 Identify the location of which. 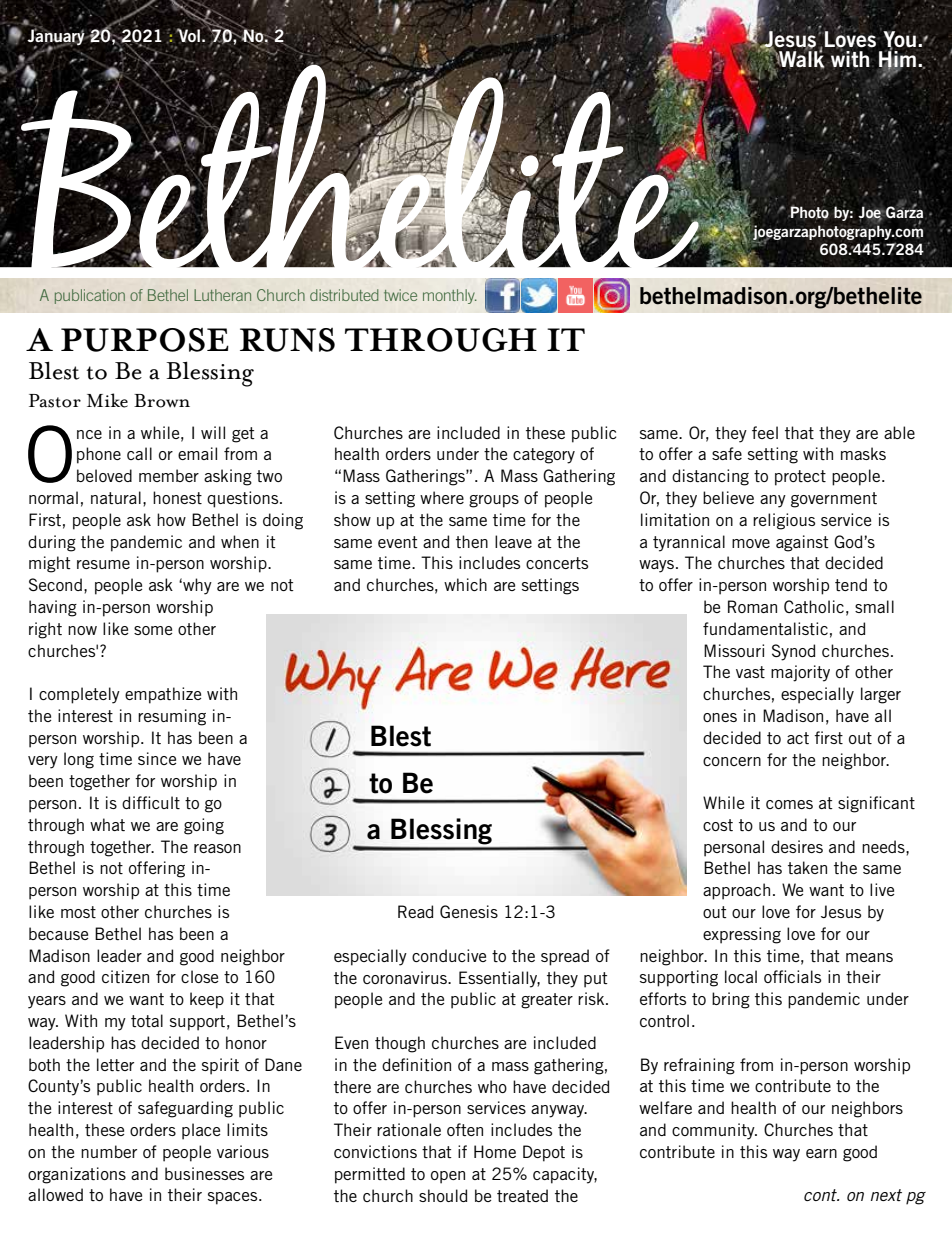
(465, 584).
